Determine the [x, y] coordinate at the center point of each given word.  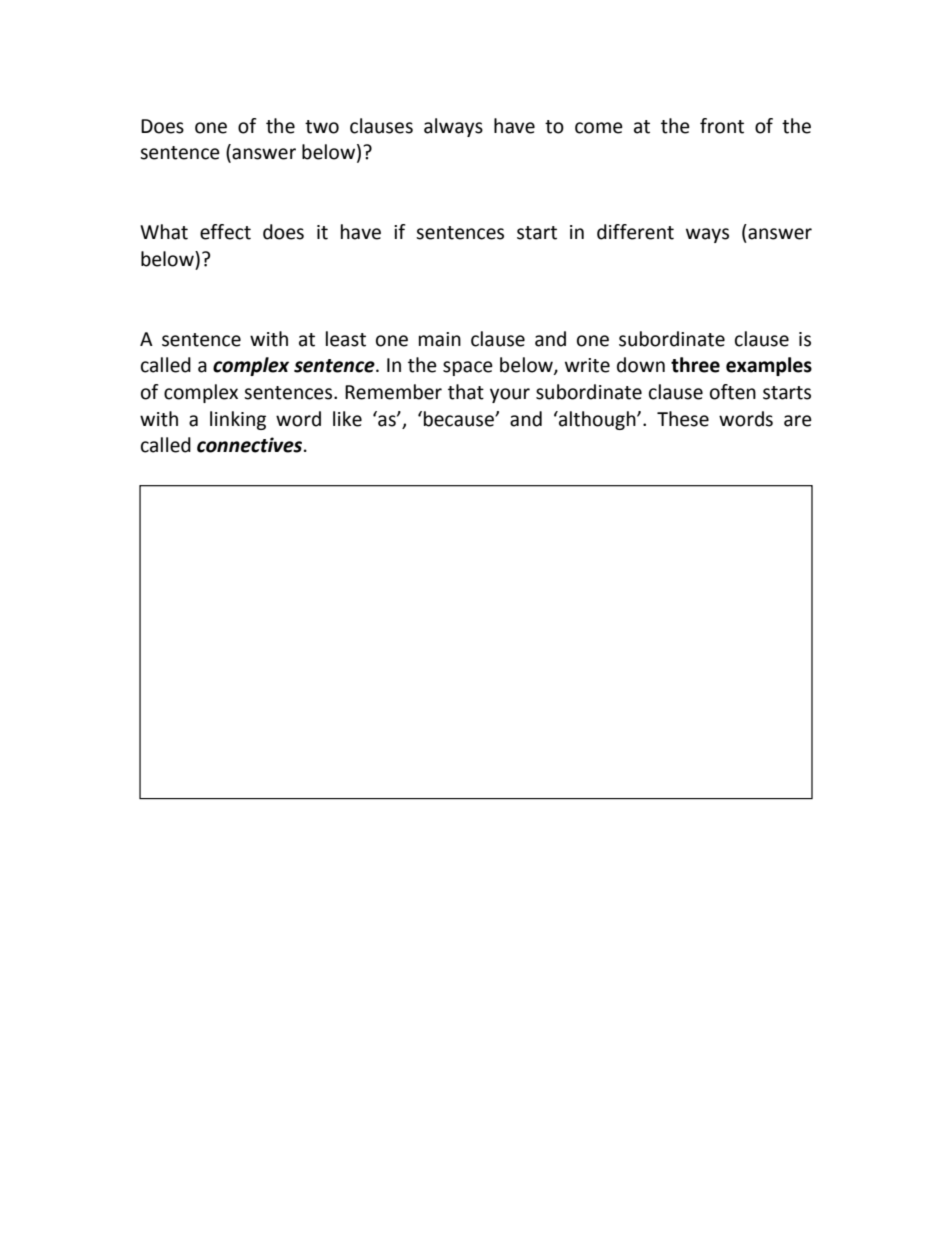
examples [769, 366]
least [346, 339]
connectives [251, 445]
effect [225, 232]
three [695, 365]
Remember [393, 392]
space [468, 368]
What [164, 232]
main [440, 339]
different [635, 232]
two [322, 127]
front [722, 126]
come [599, 128]
